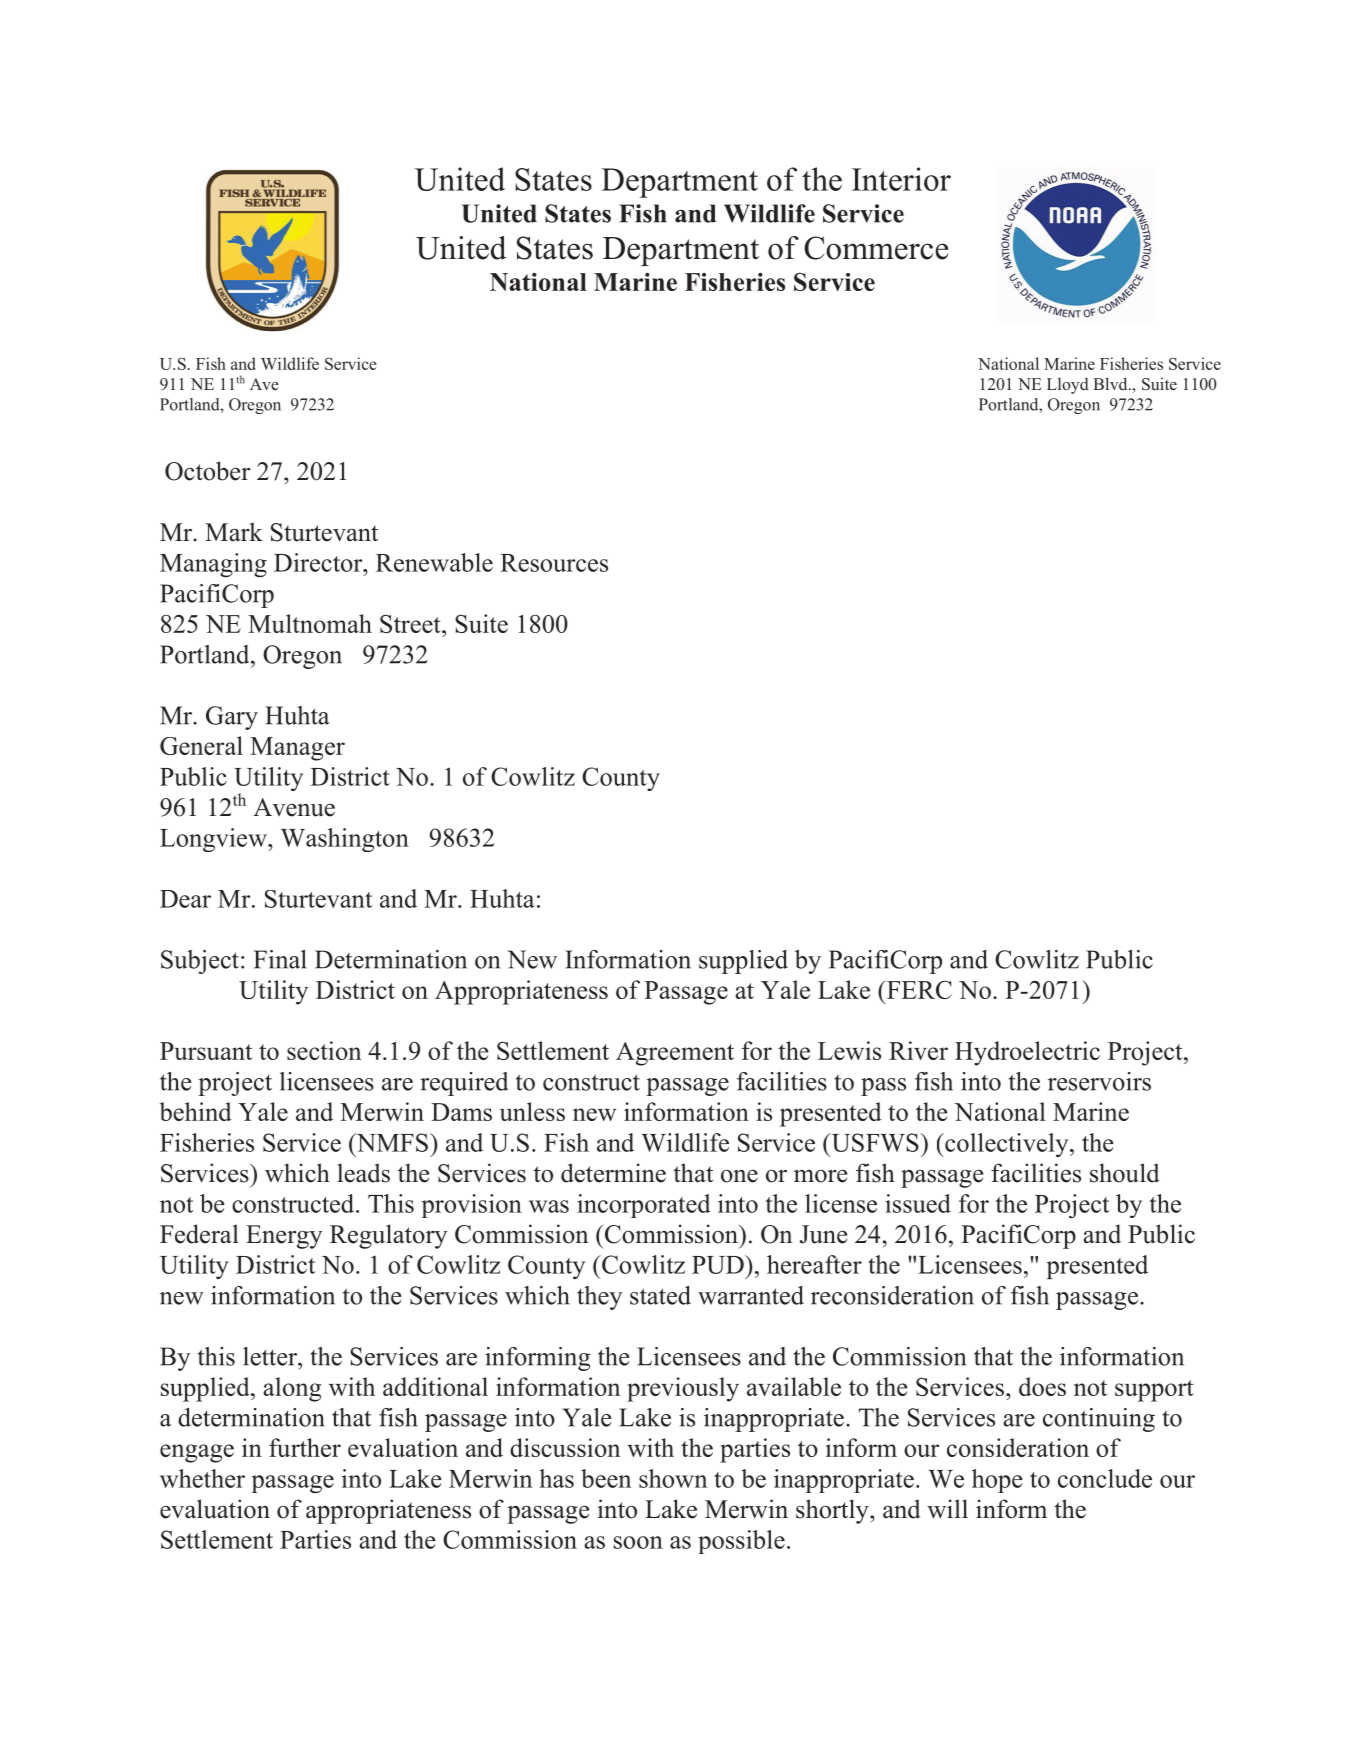  Describe the element at coordinates (675, 1054) in the image. I see `Agreement` at that location.
